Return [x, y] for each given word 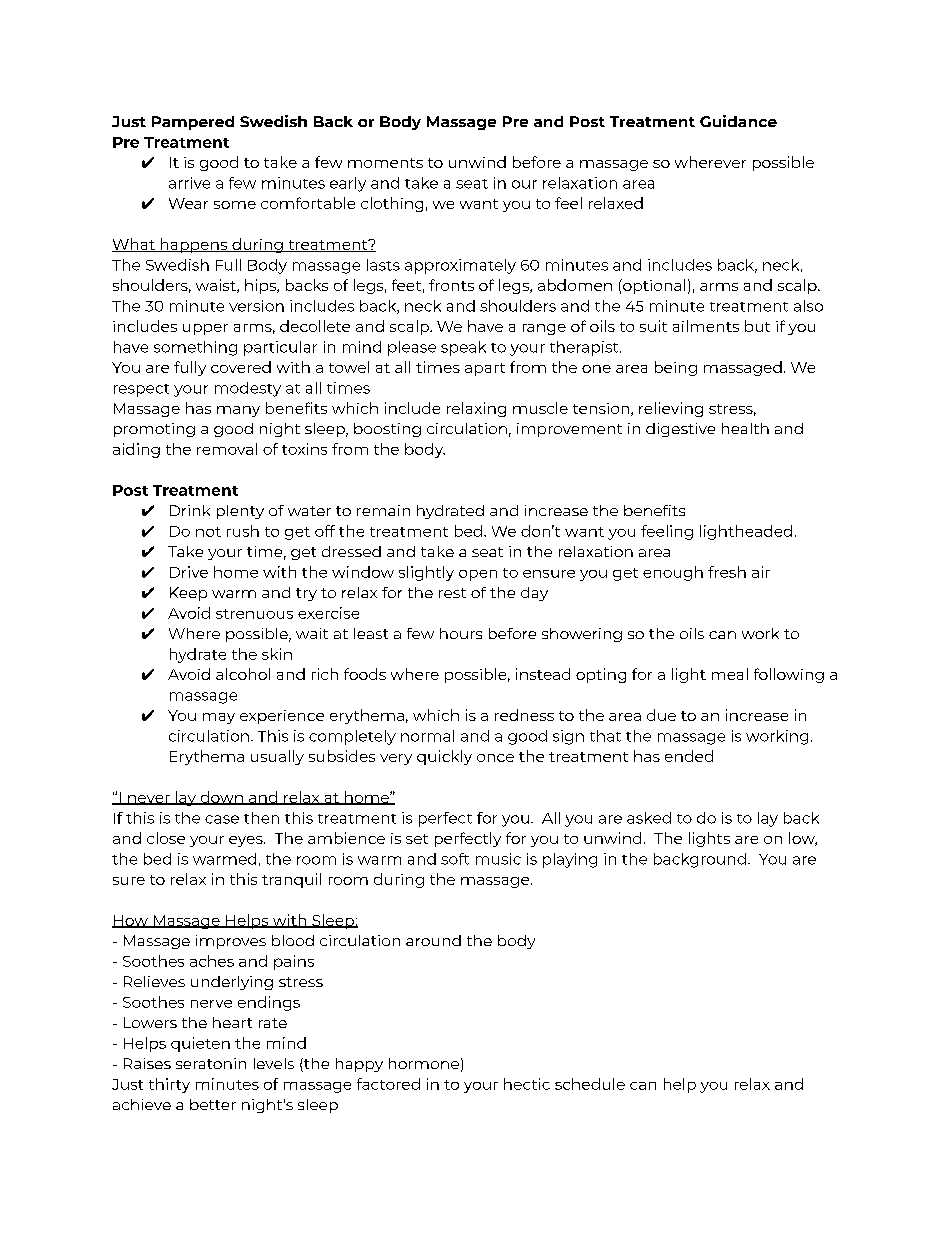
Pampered [193, 123]
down [221, 798]
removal [227, 449]
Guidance [738, 121]
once [495, 758]
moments [385, 163]
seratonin [211, 1063]
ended [689, 756]
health [745, 428]
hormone [424, 1063]
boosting [387, 430]
